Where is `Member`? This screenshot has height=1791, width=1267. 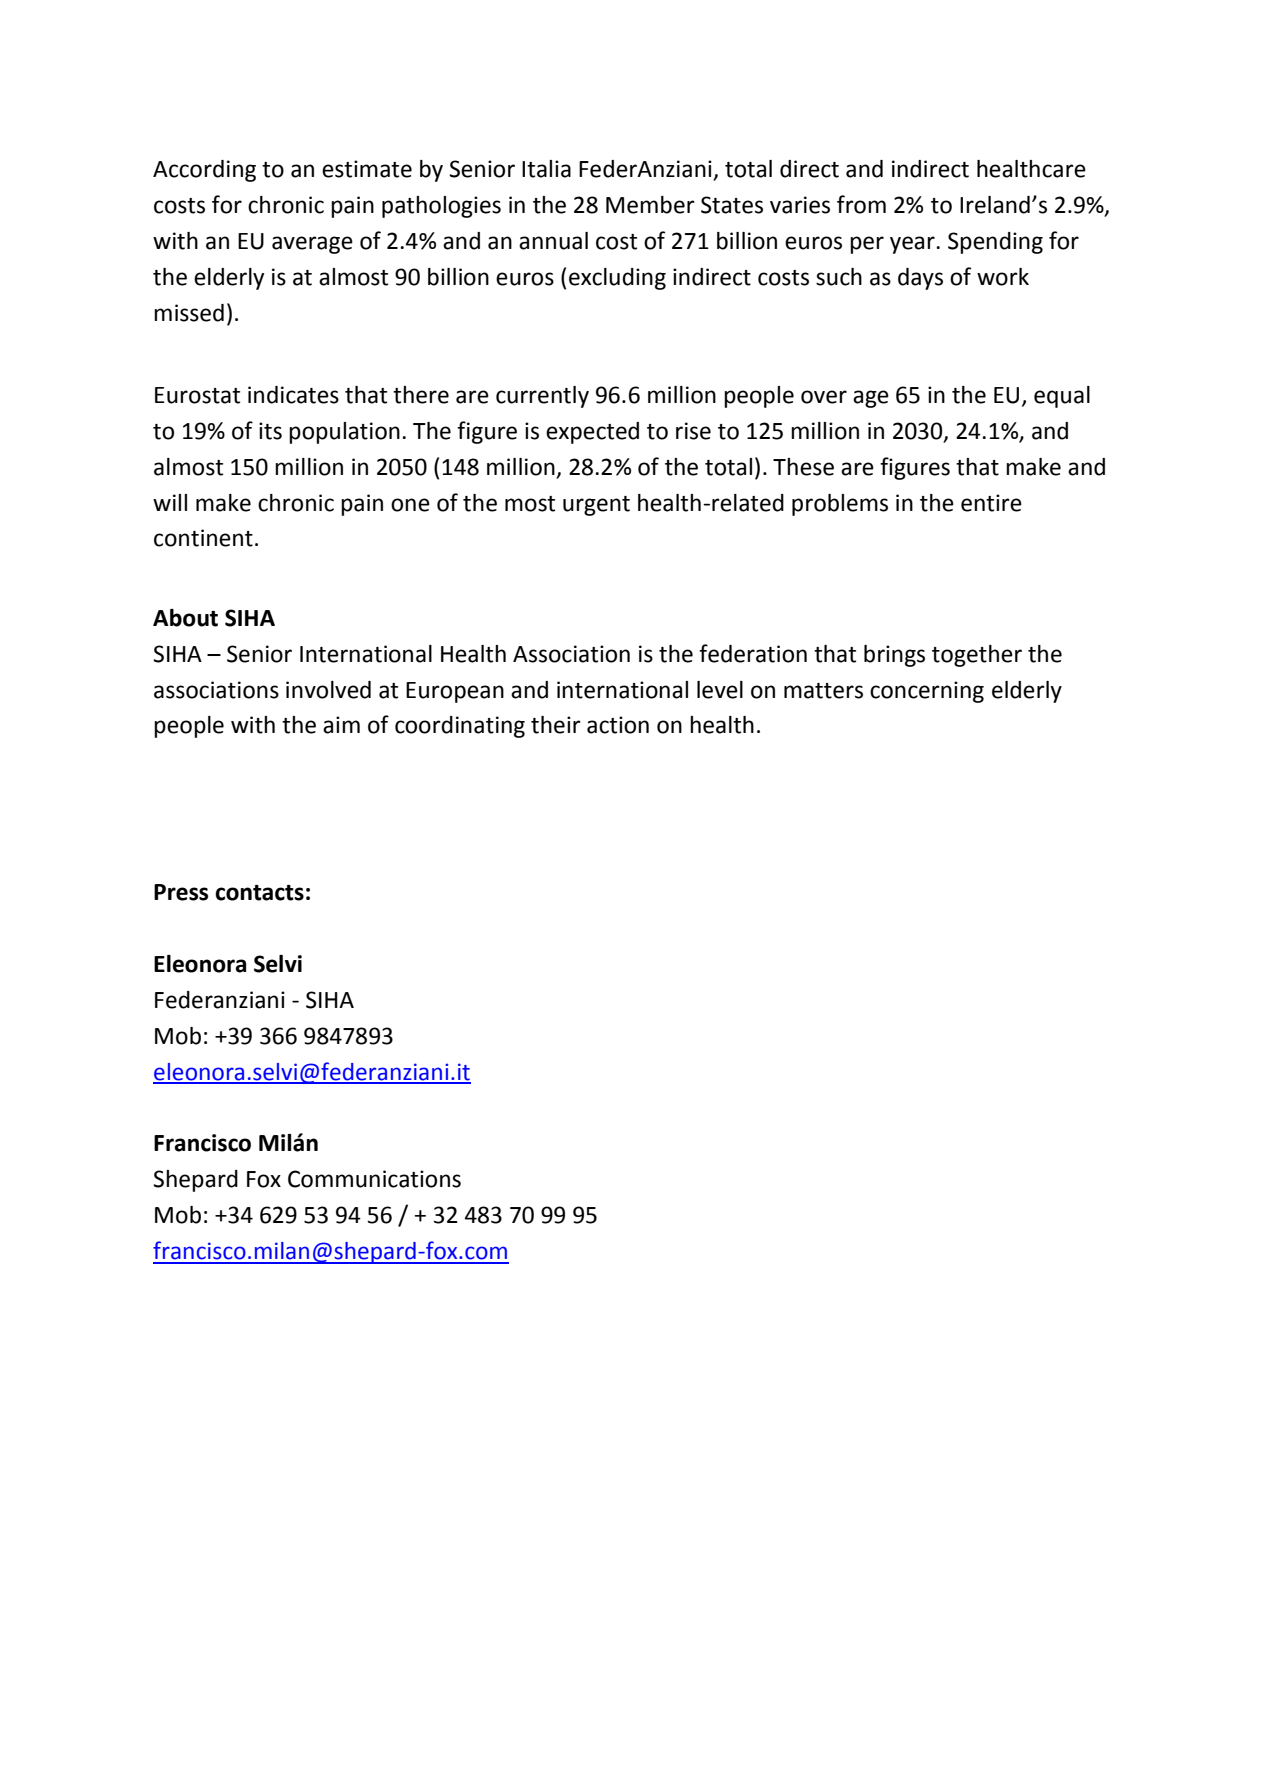 Member is located at coordinates (650, 205).
